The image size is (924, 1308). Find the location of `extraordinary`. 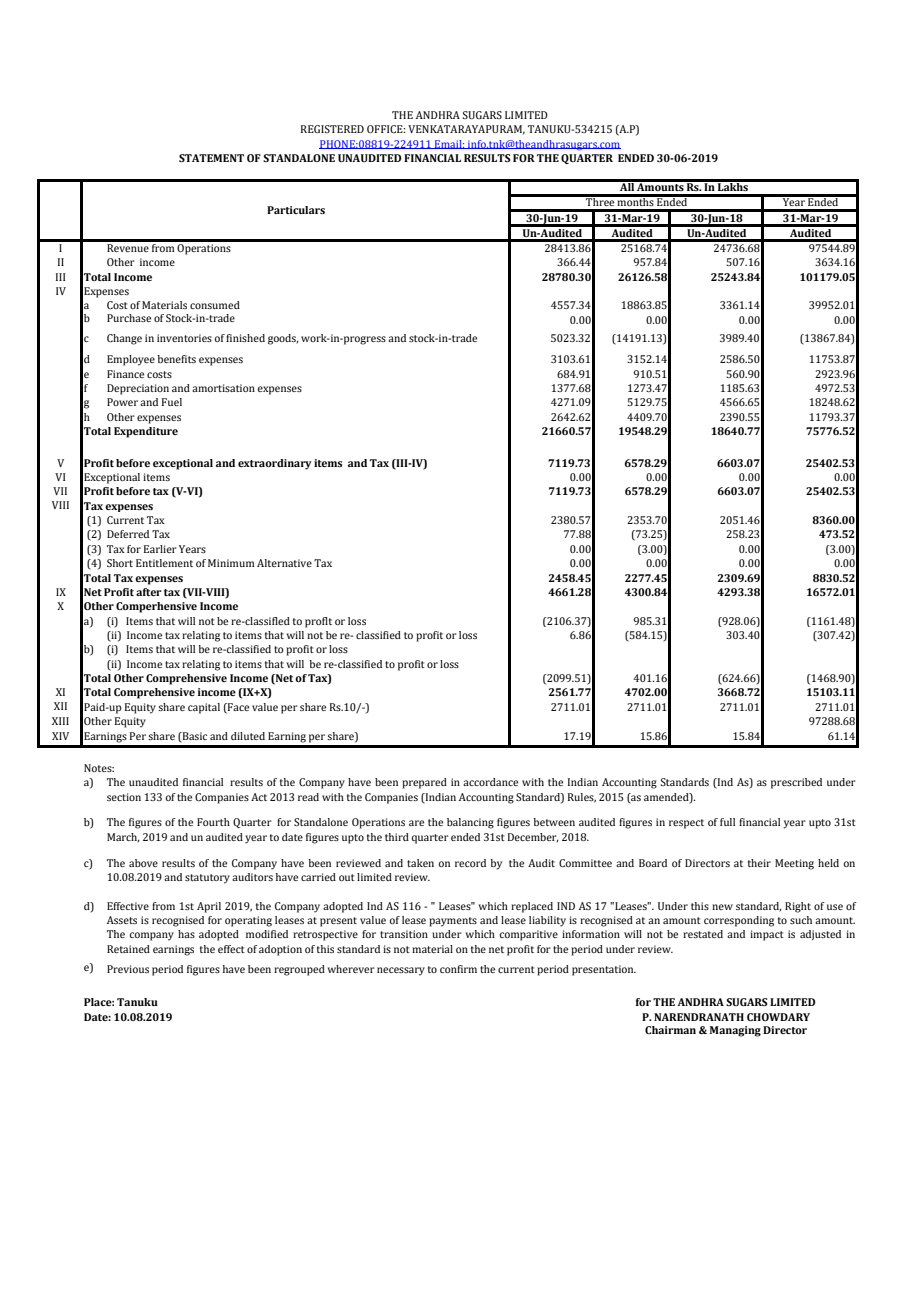

extraordinary is located at coordinates (275, 464).
